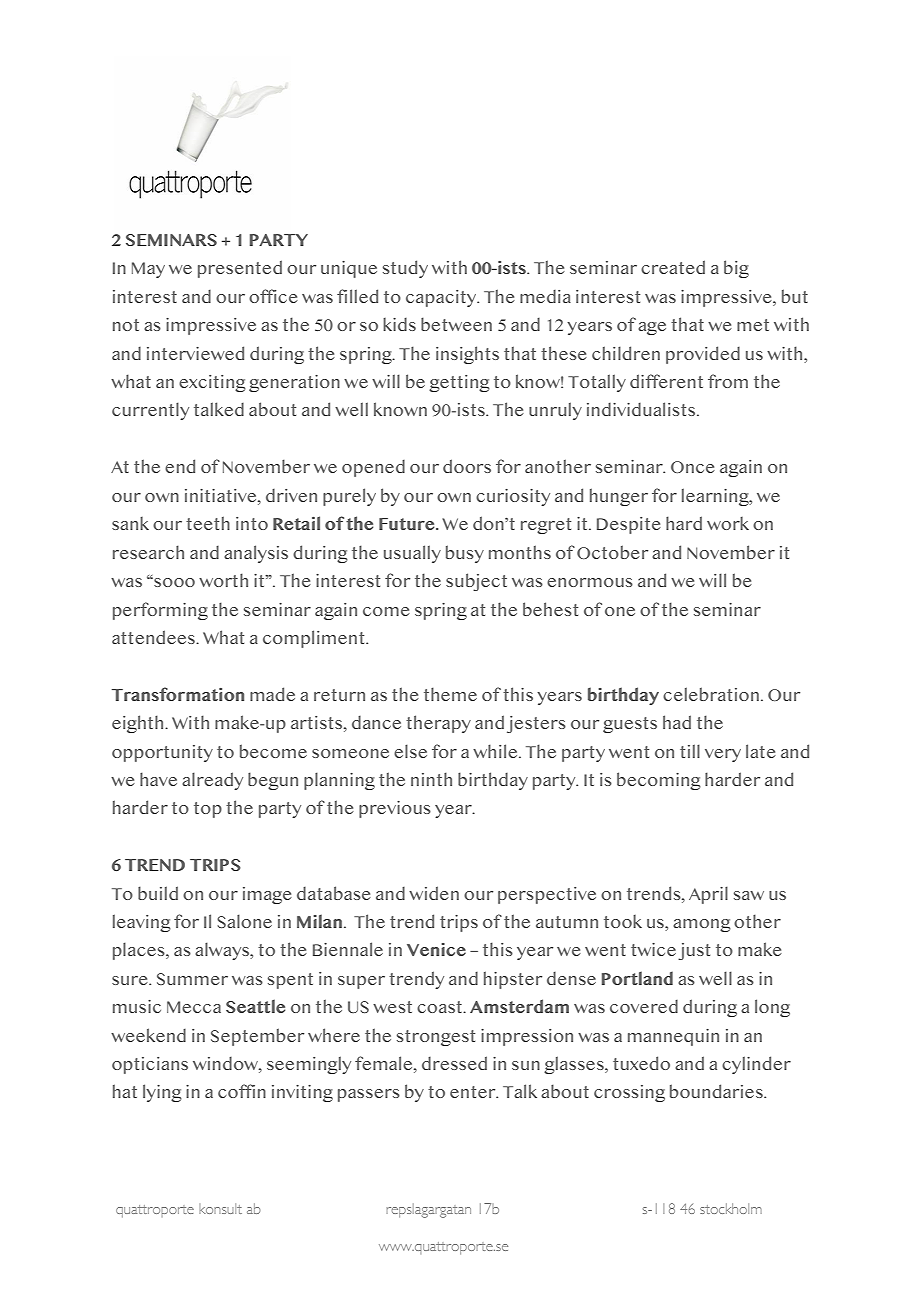 The height and width of the image is (1308, 924). I want to click on stockholm, so click(731, 1208).
